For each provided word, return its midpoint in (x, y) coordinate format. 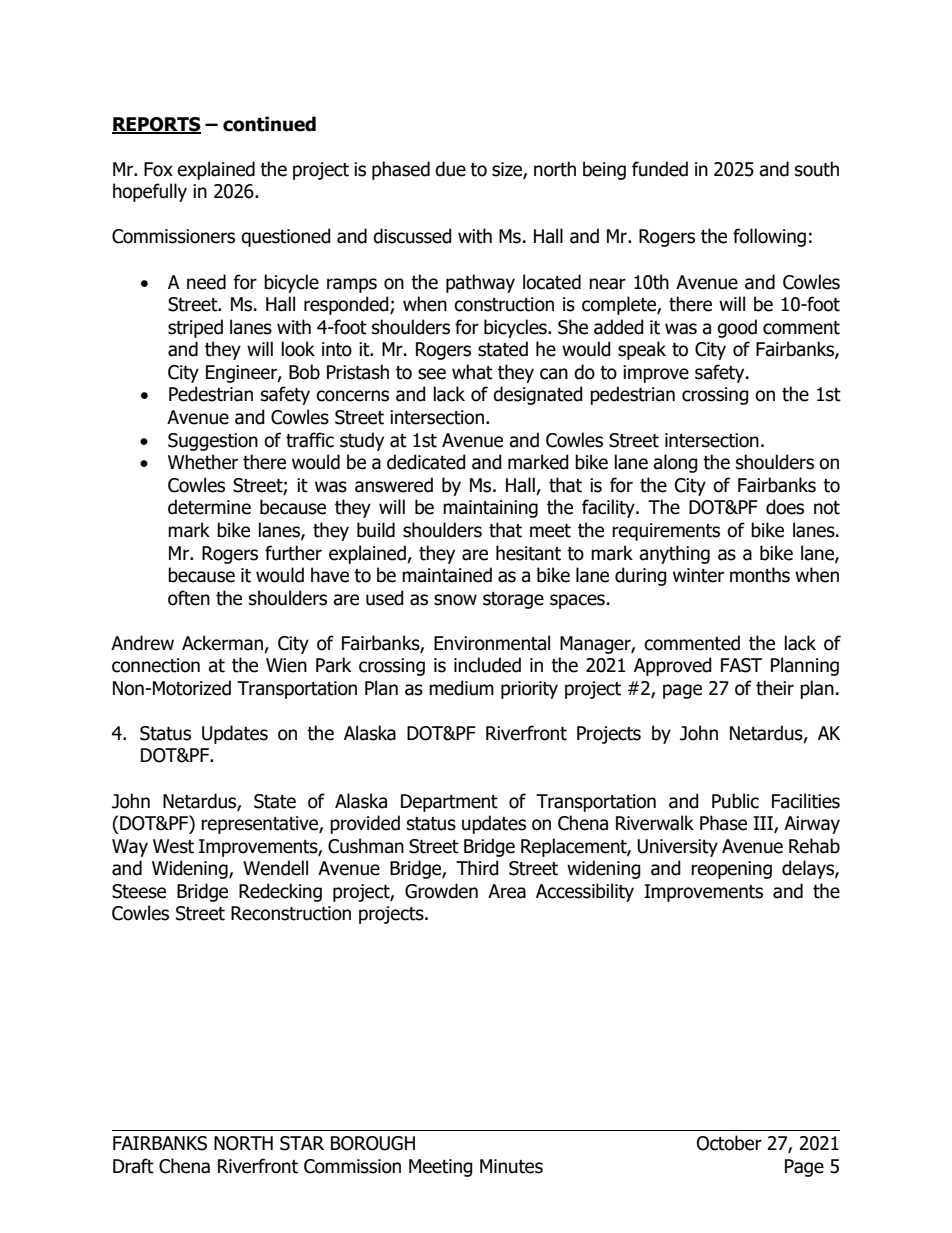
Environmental (492, 643)
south (817, 169)
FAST (741, 665)
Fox (158, 169)
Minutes (511, 1166)
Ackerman (222, 643)
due (450, 169)
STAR (302, 1143)
